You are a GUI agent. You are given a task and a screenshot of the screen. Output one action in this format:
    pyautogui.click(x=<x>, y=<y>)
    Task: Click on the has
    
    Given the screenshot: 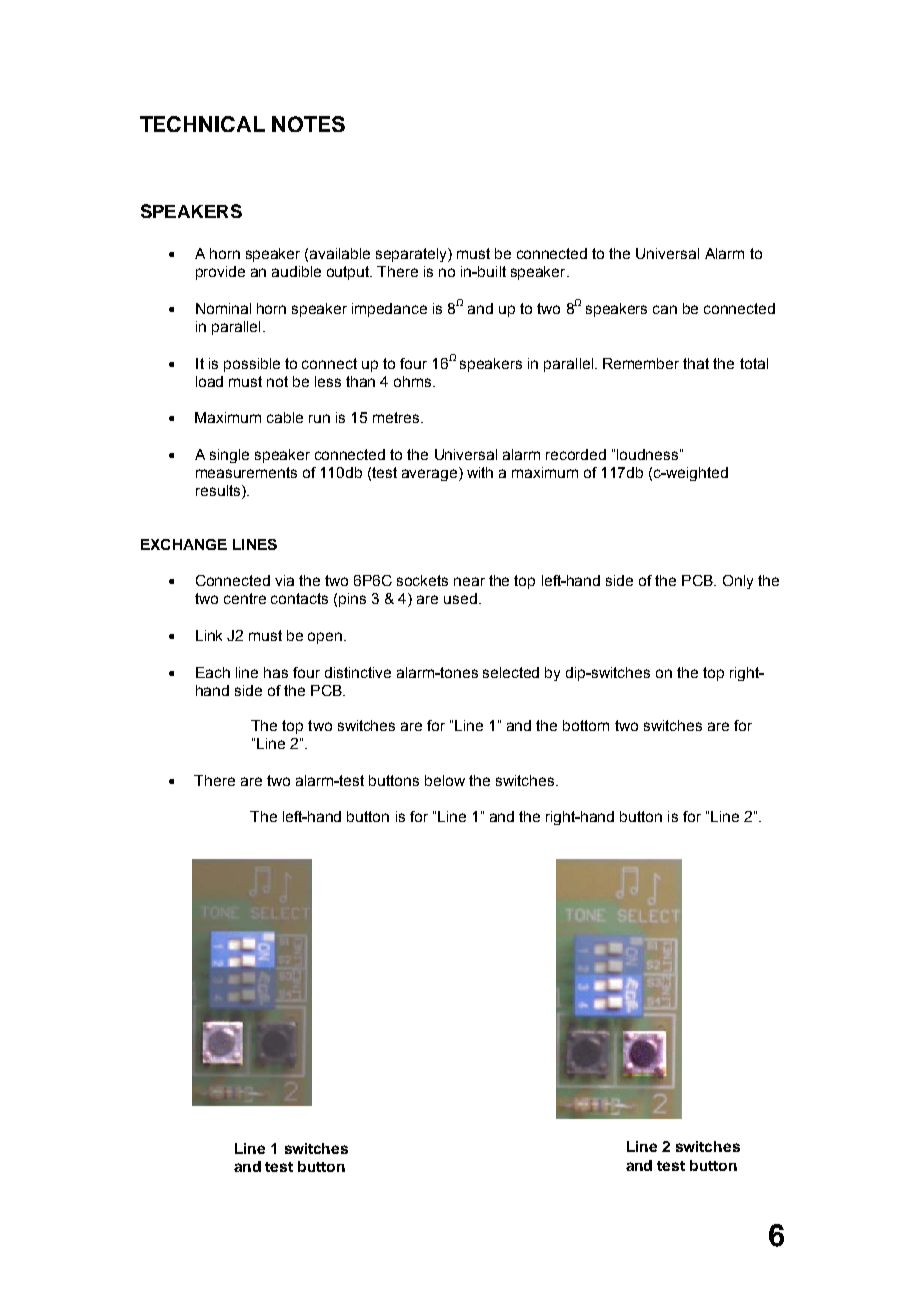 What is the action you would take?
    pyautogui.click(x=276, y=672)
